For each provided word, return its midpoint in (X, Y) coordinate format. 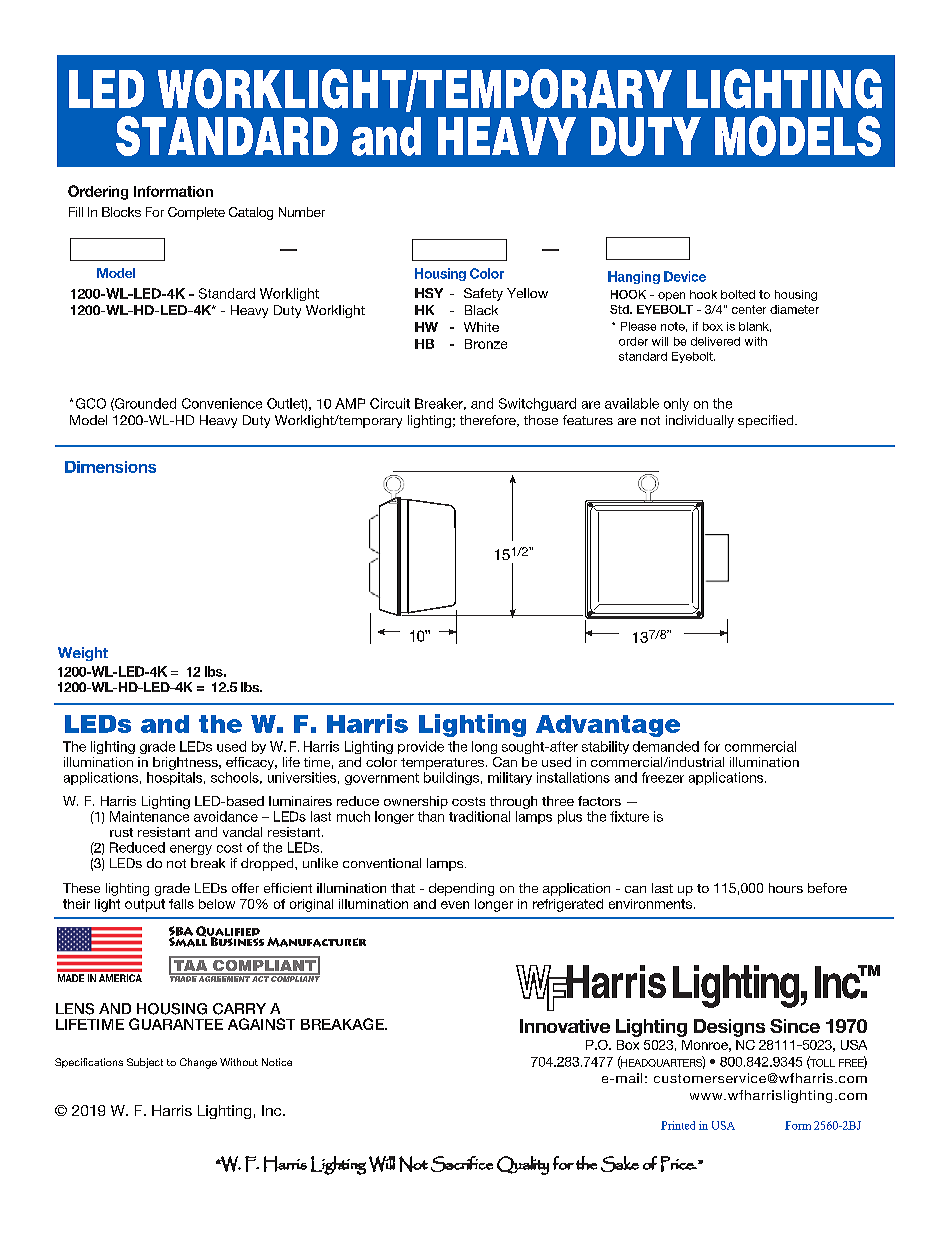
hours (786, 888)
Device (685, 276)
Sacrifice (462, 1164)
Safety (483, 294)
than (431, 816)
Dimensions (110, 467)
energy (191, 850)
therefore (489, 421)
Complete (196, 213)
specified (767, 421)
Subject (145, 1063)
